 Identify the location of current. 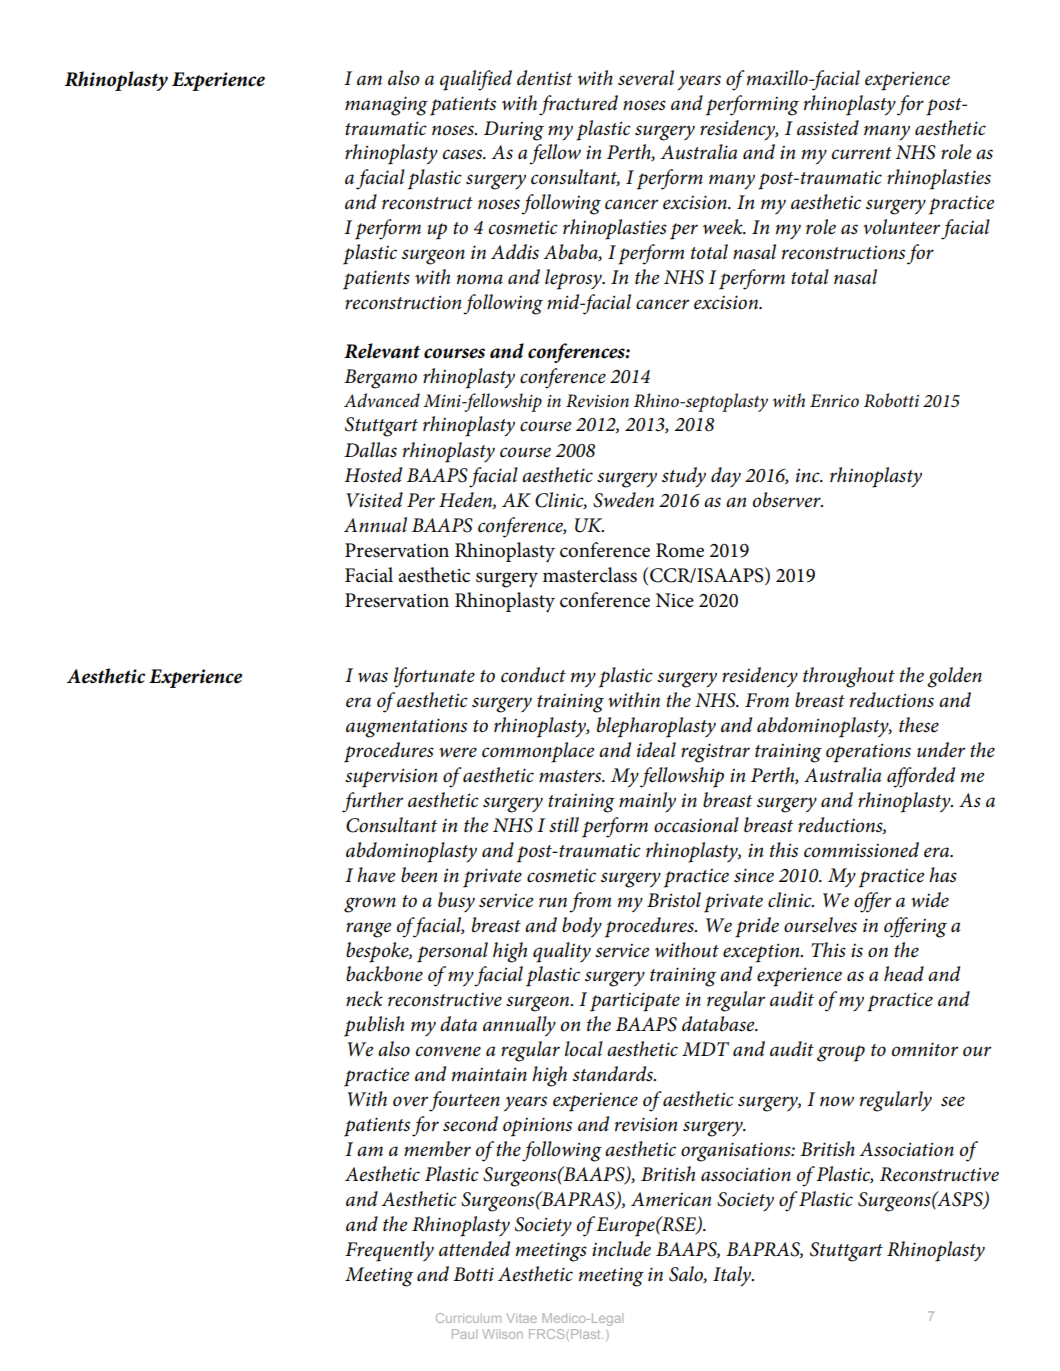
(862, 153).
